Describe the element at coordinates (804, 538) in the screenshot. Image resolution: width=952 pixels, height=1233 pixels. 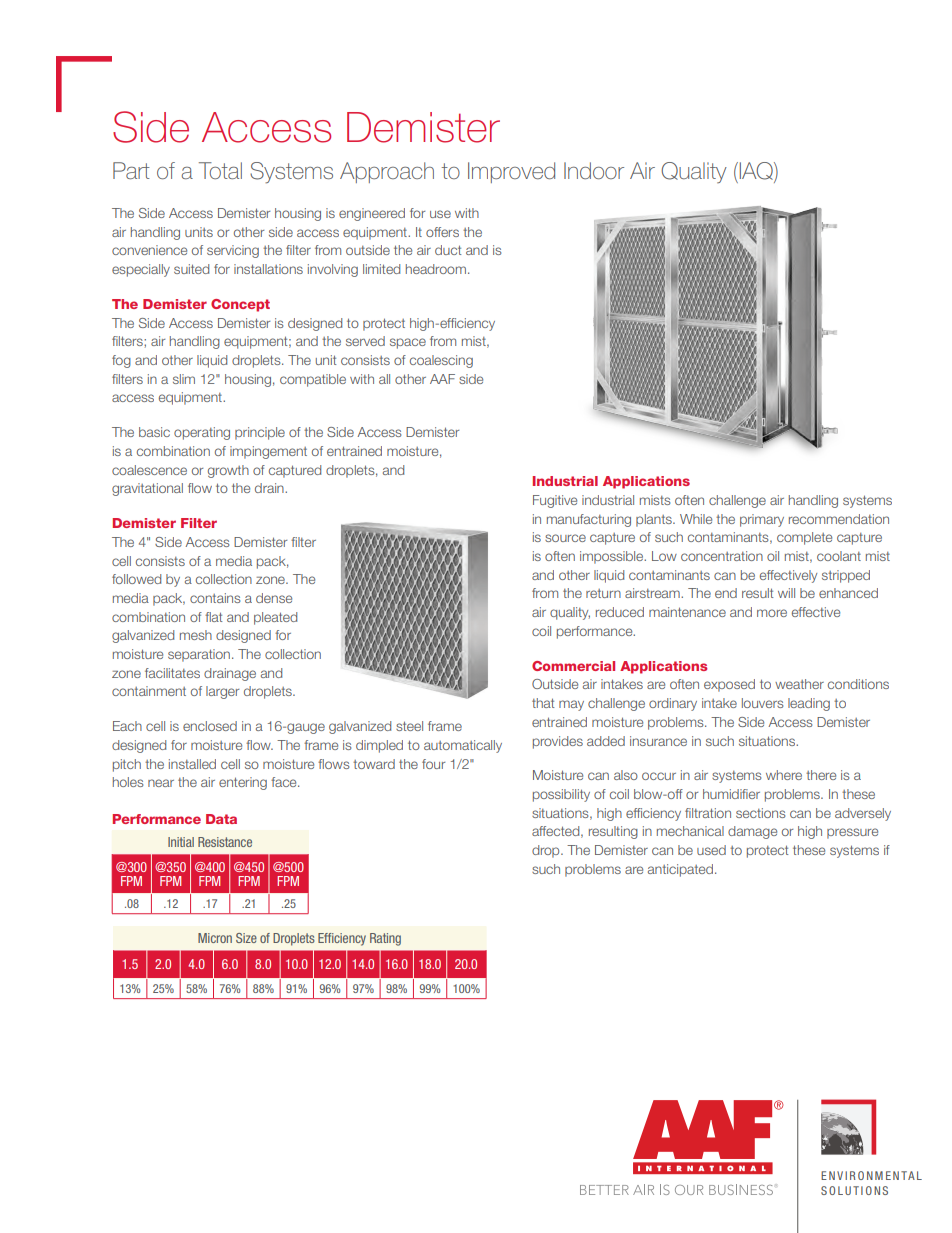
I see `complete` at that location.
